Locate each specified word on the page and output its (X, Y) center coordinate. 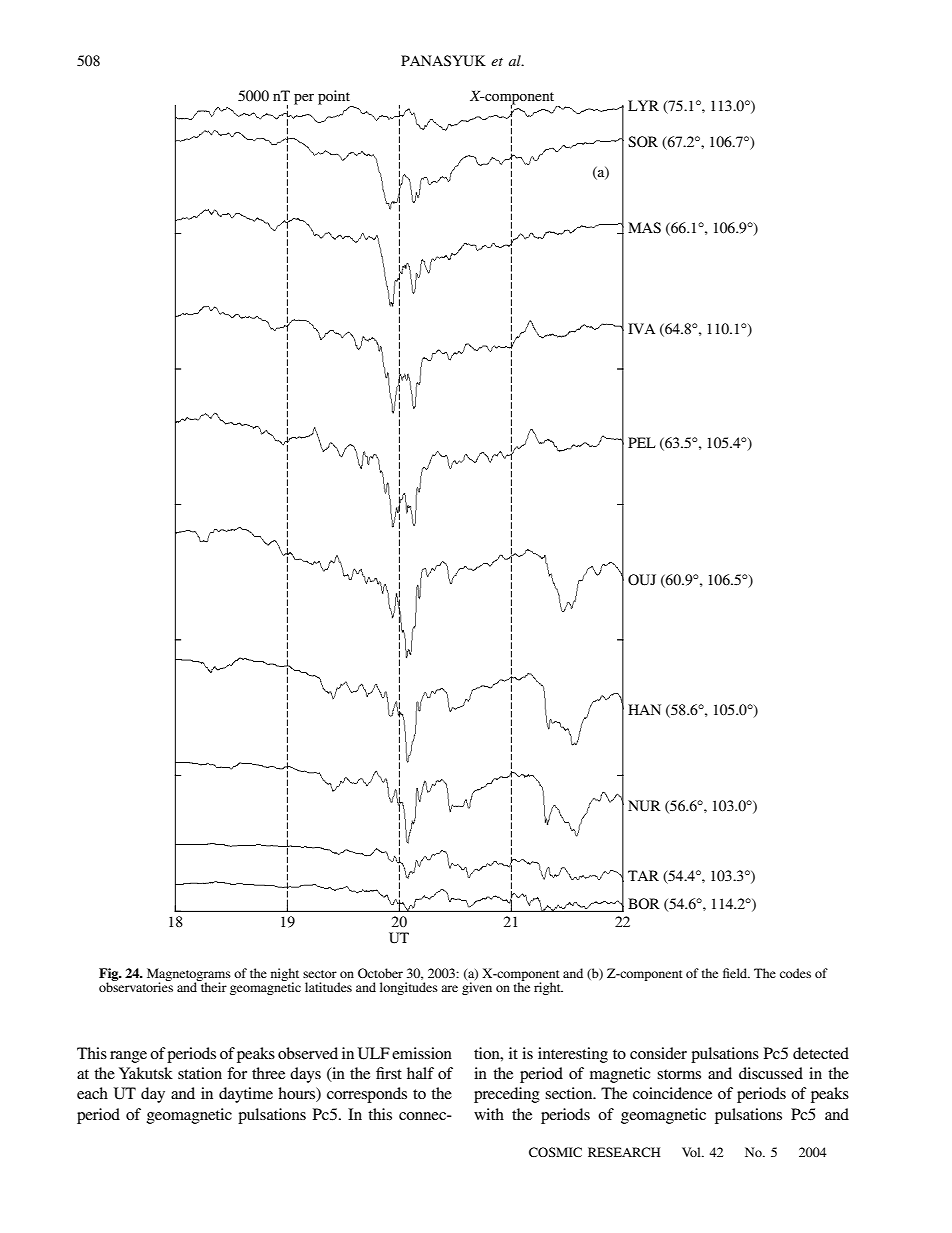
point (335, 98)
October (380, 973)
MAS (644, 228)
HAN (644, 709)
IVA (641, 328)
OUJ (642, 580)
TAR (643, 875)
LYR (643, 105)
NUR (644, 806)
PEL (641, 442)
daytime (246, 1095)
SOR (643, 142)
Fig (110, 975)
